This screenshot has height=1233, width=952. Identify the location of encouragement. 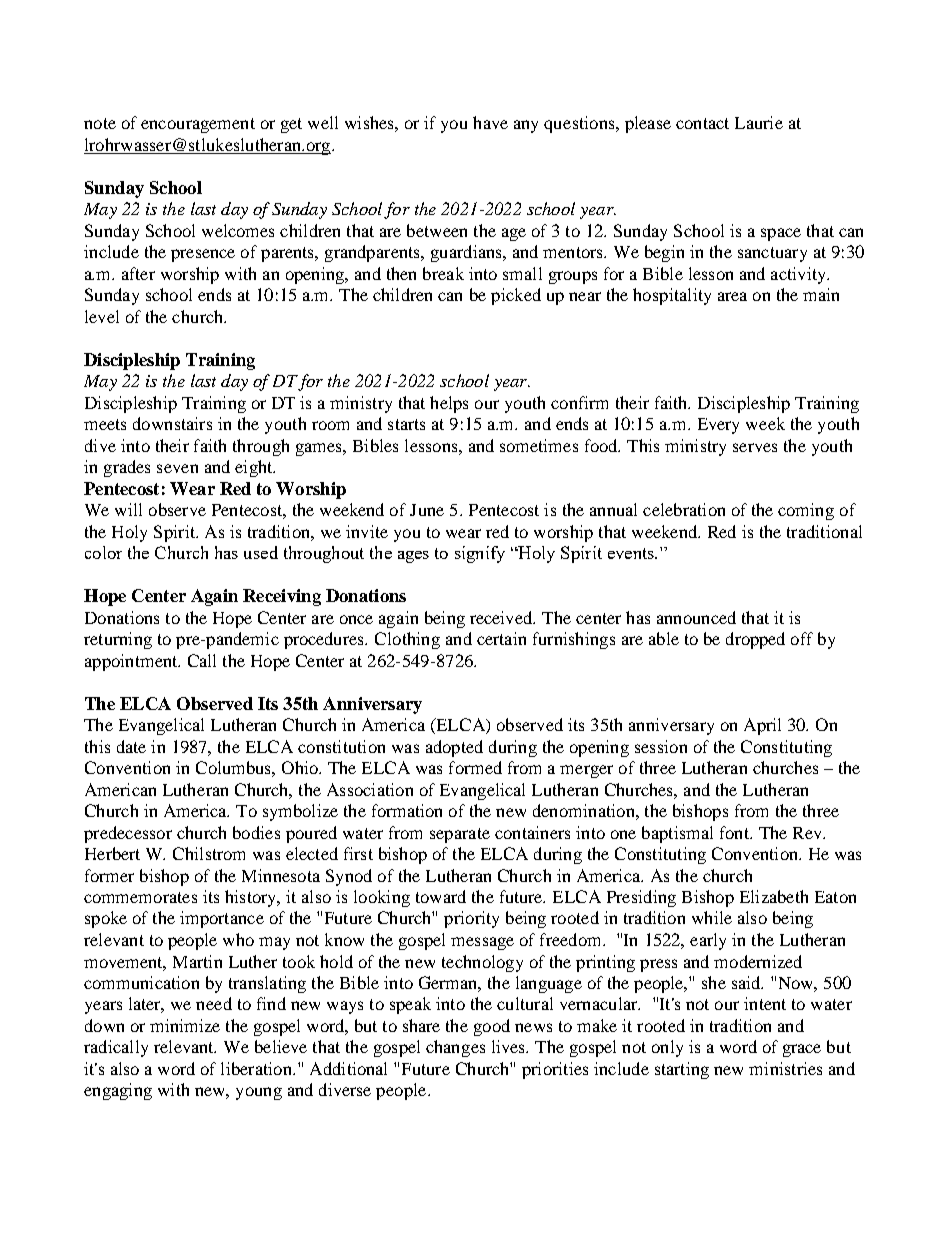
(198, 125).
